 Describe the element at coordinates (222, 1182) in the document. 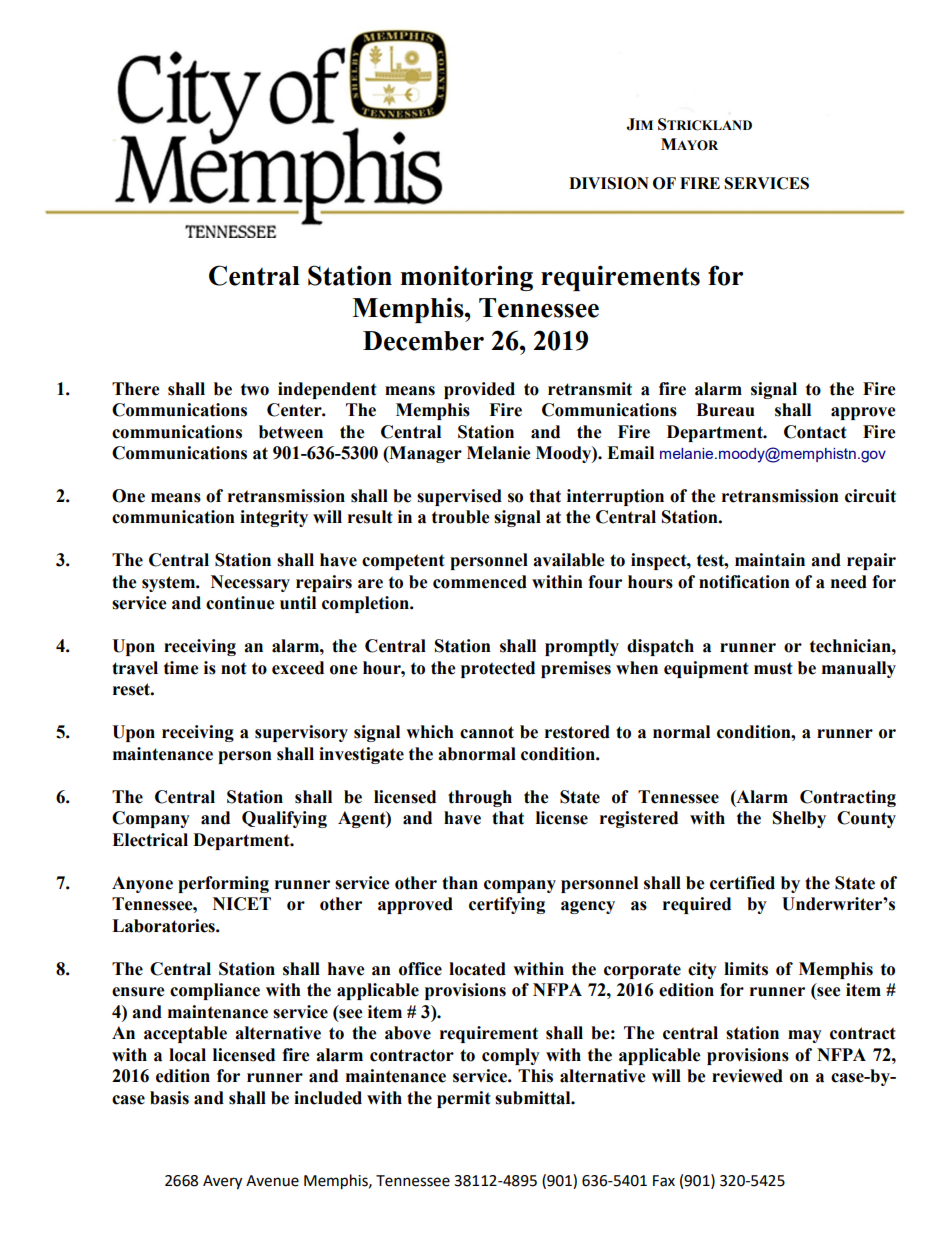

I see `Avery` at that location.
